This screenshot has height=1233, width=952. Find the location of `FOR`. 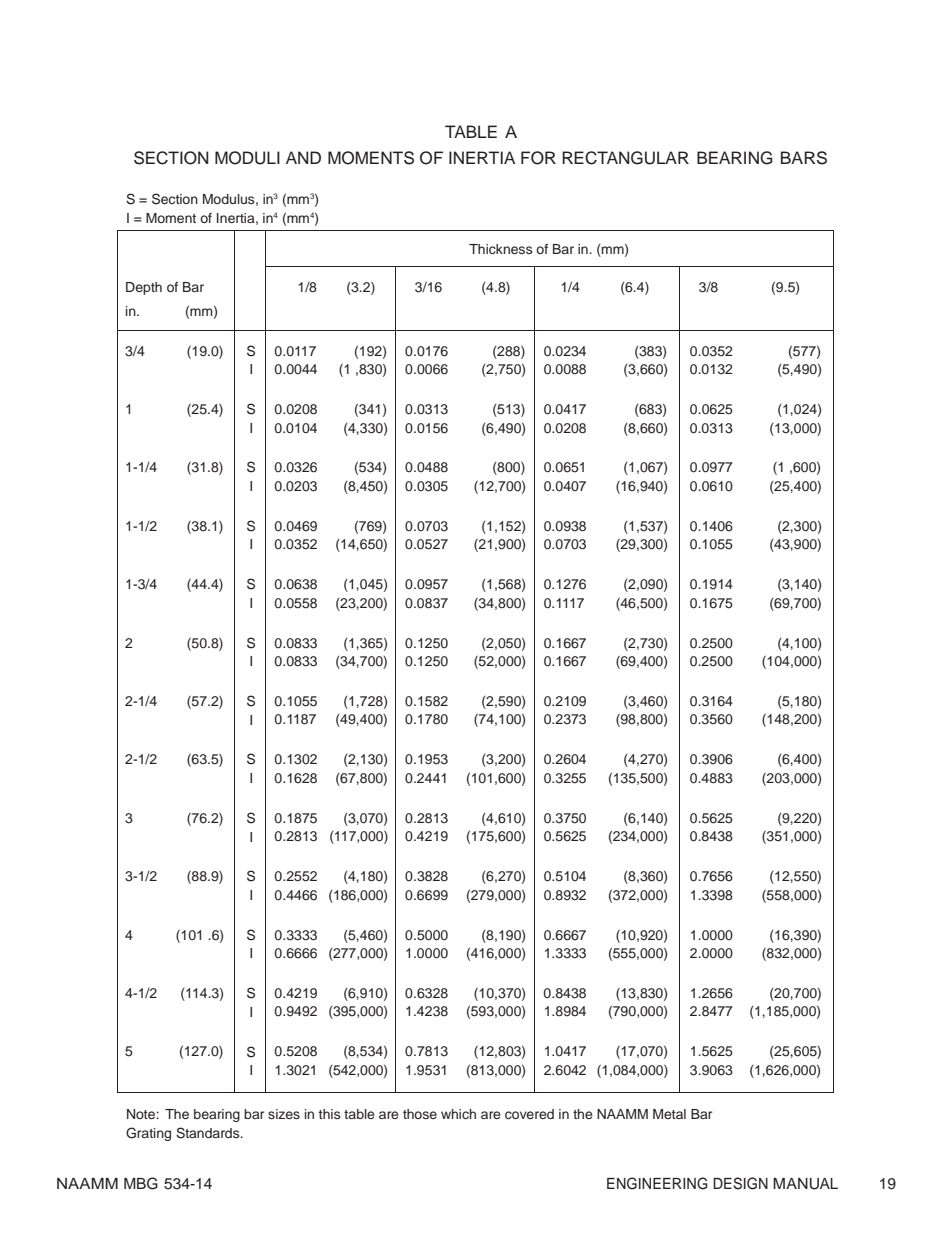

FOR is located at coordinates (538, 158).
